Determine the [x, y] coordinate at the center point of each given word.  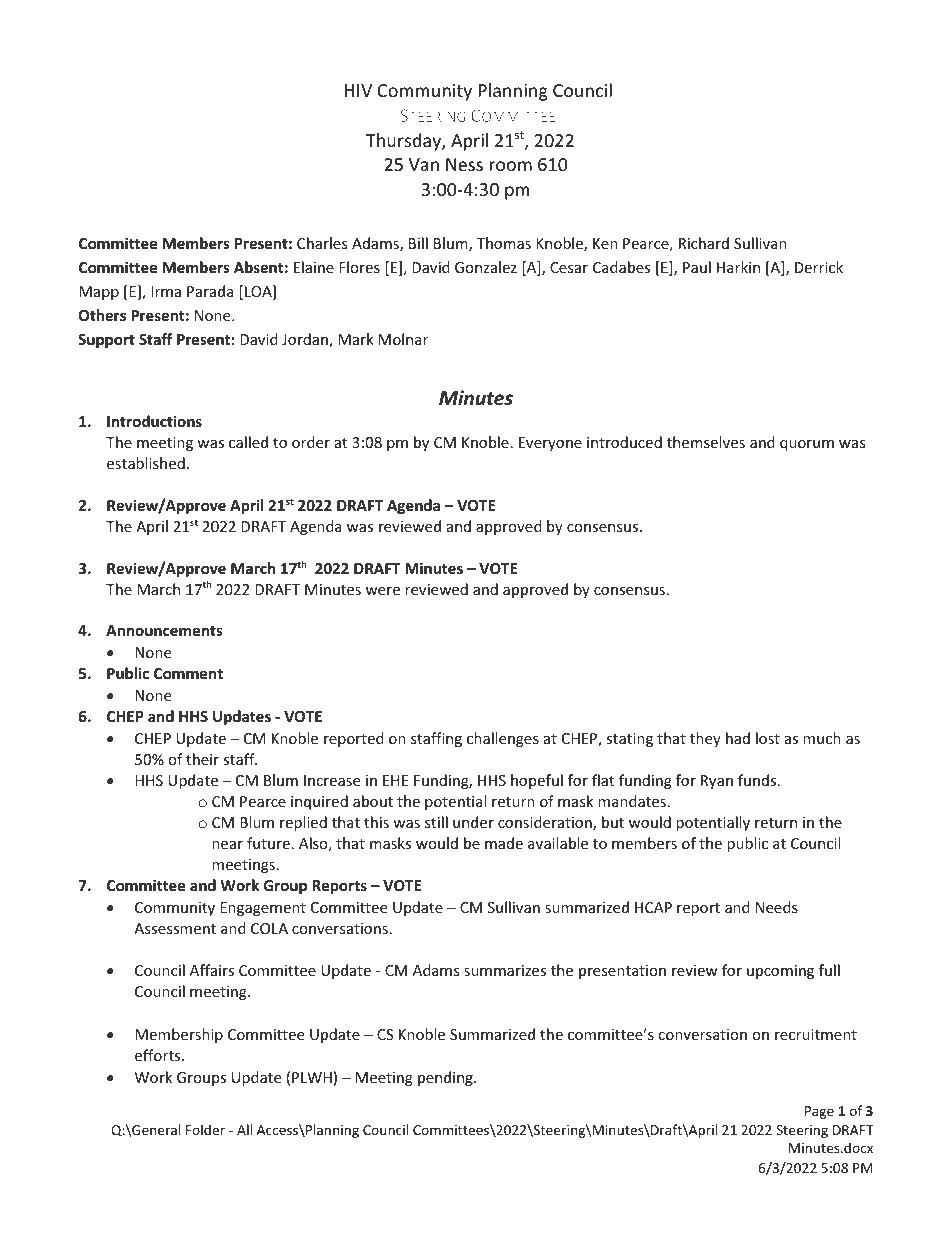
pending [446, 1078]
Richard [704, 243]
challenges [503, 739]
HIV [358, 90]
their [202, 759]
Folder [205, 1129]
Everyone [550, 444]
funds [758, 780]
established [146, 463]
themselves [706, 442]
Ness [464, 164]
